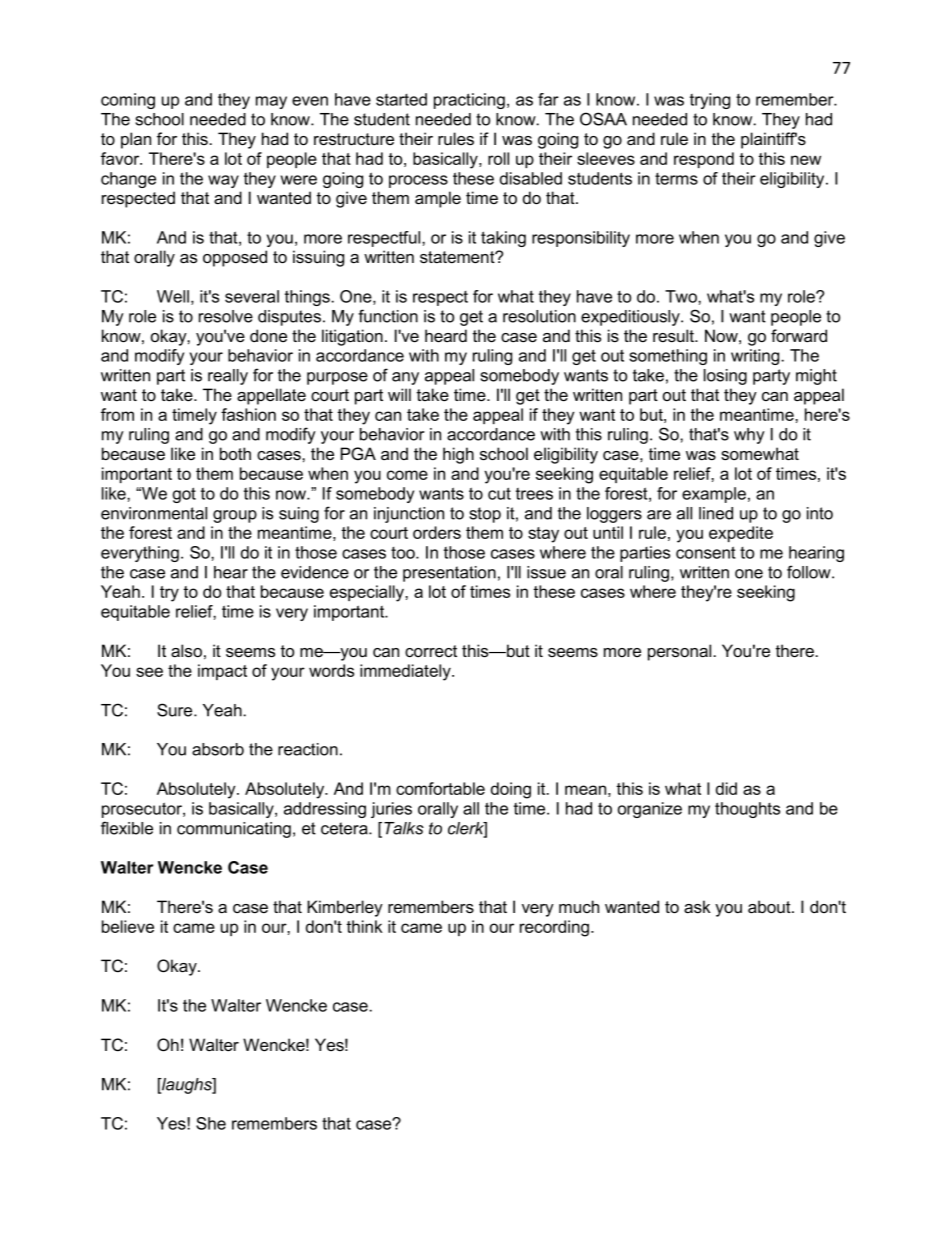 The image size is (952, 1233). What do you see at coordinates (469, 101) in the page?
I see `practicing` at bounding box center [469, 101].
